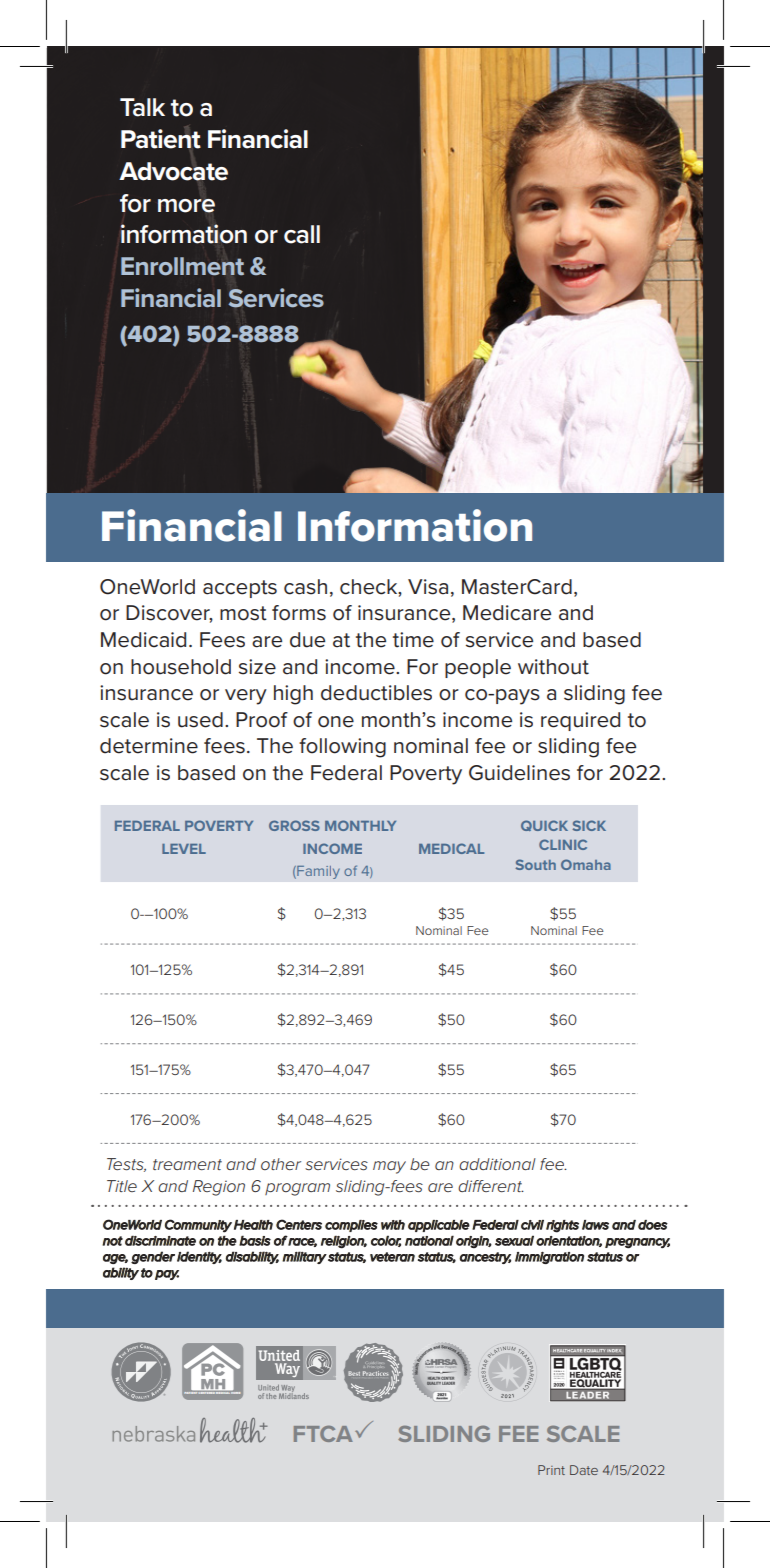 The height and width of the screenshot is (1568, 770). I want to click on Visa, so click(428, 587).
